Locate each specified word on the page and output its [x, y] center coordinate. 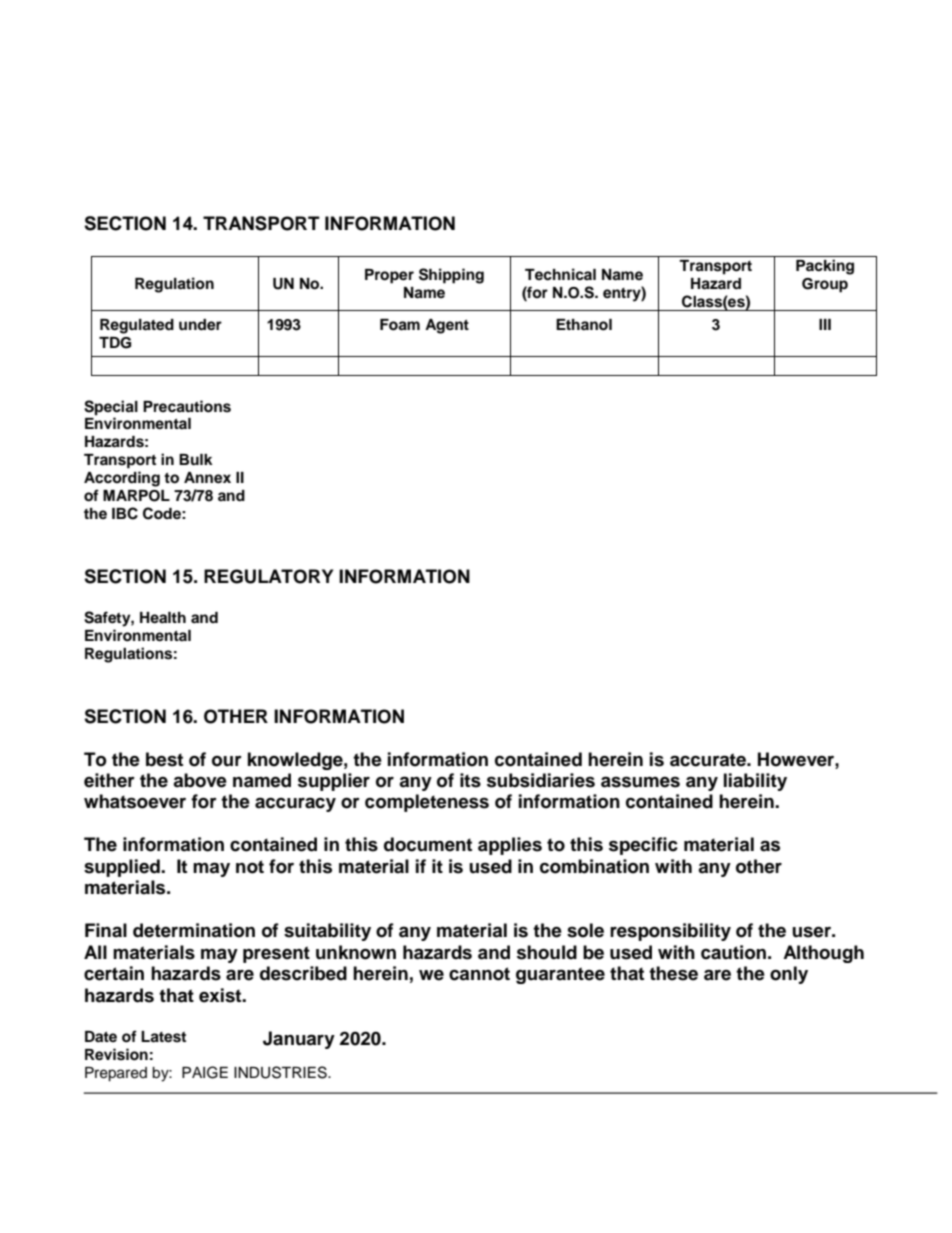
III [825, 324]
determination [194, 930]
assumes [640, 782]
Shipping [451, 276]
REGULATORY [268, 576]
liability [755, 782]
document [428, 844]
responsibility [670, 932]
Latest [163, 1037]
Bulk [196, 459]
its [470, 780]
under [200, 325]
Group [825, 285]
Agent [447, 326]
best [164, 759]
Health [163, 617]
